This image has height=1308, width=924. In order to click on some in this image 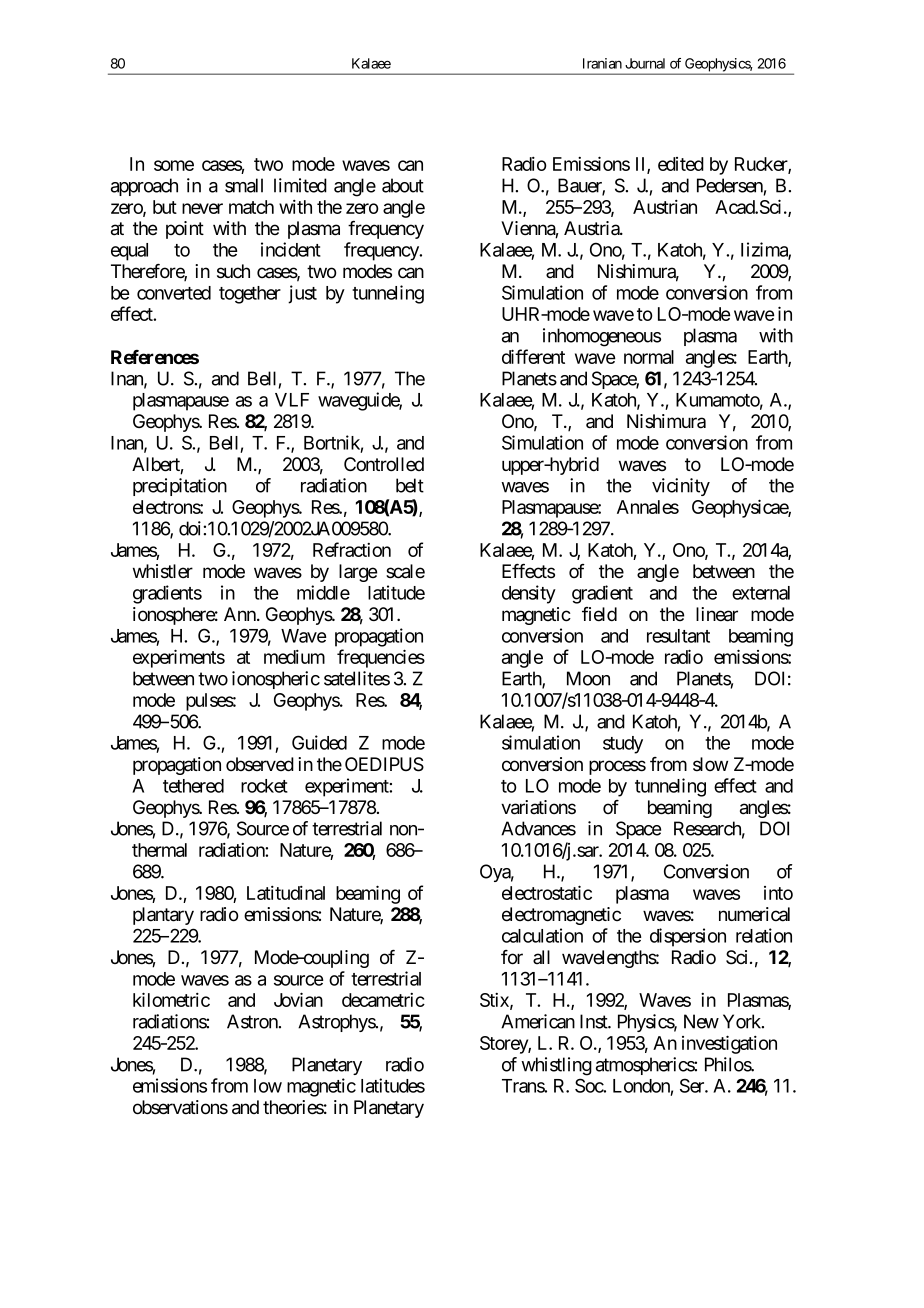, I will do `click(174, 165)`.
